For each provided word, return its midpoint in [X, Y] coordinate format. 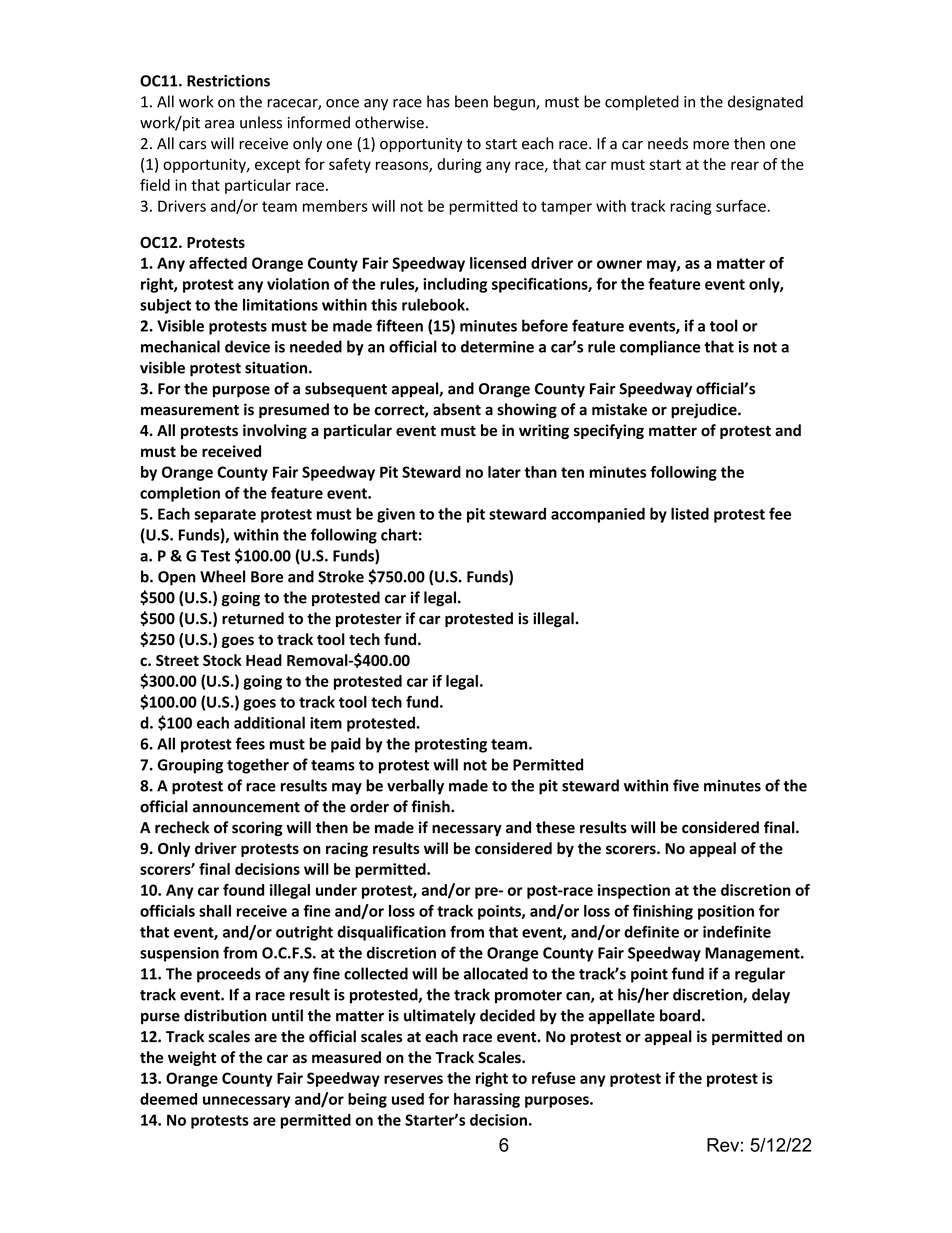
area [219, 124]
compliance [660, 348]
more [711, 145]
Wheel [222, 576]
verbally [415, 787]
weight [192, 1058]
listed [690, 513]
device [247, 346]
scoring [257, 828]
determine [497, 346]
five [686, 785]
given [396, 515]
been [471, 101]
